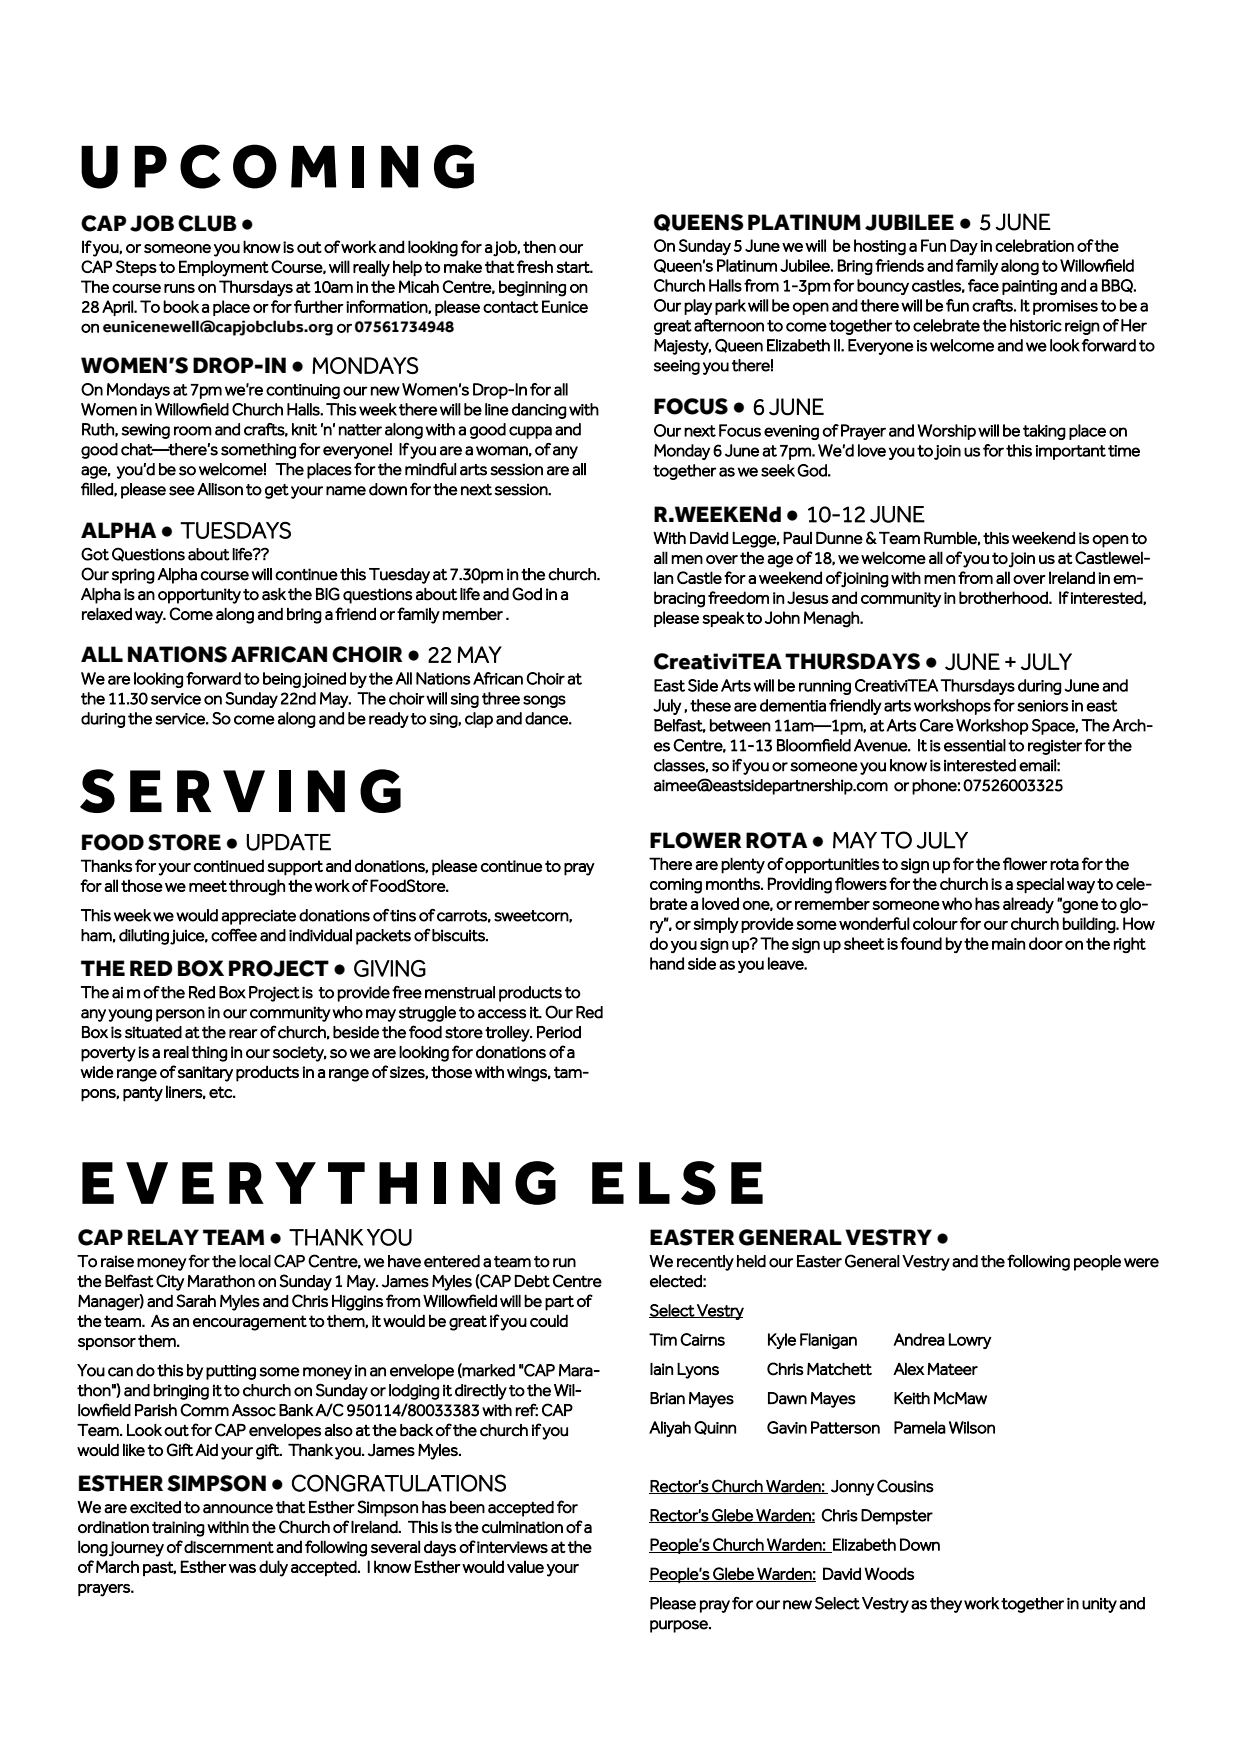 This image has width=1236, height=1748. What do you see at coordinates (205, 1074) in the image?
I see `sanitary` at bounding box center [205, 1074].
